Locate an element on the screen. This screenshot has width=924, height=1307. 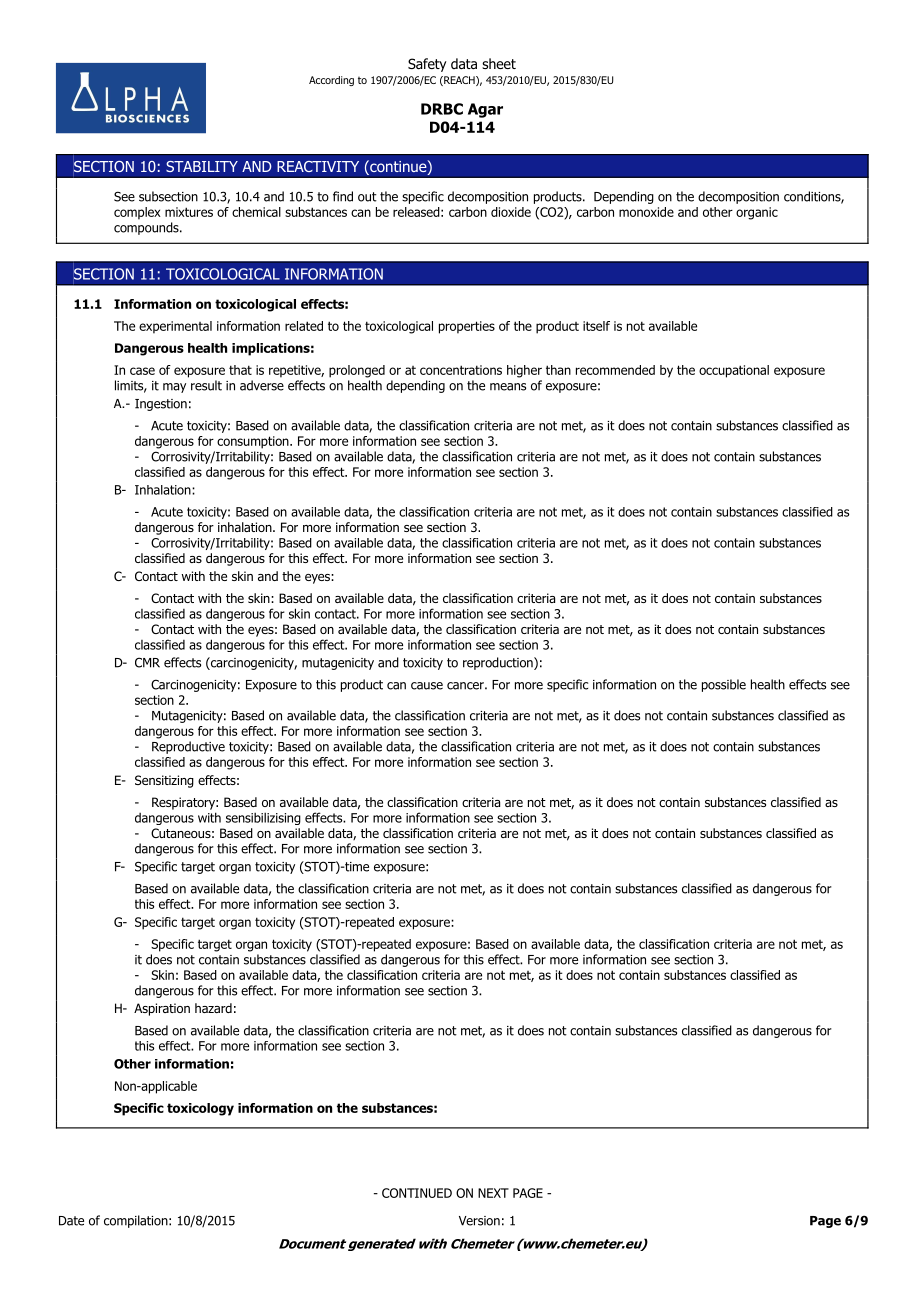
monoxide is located at coordinates (646, 212).
